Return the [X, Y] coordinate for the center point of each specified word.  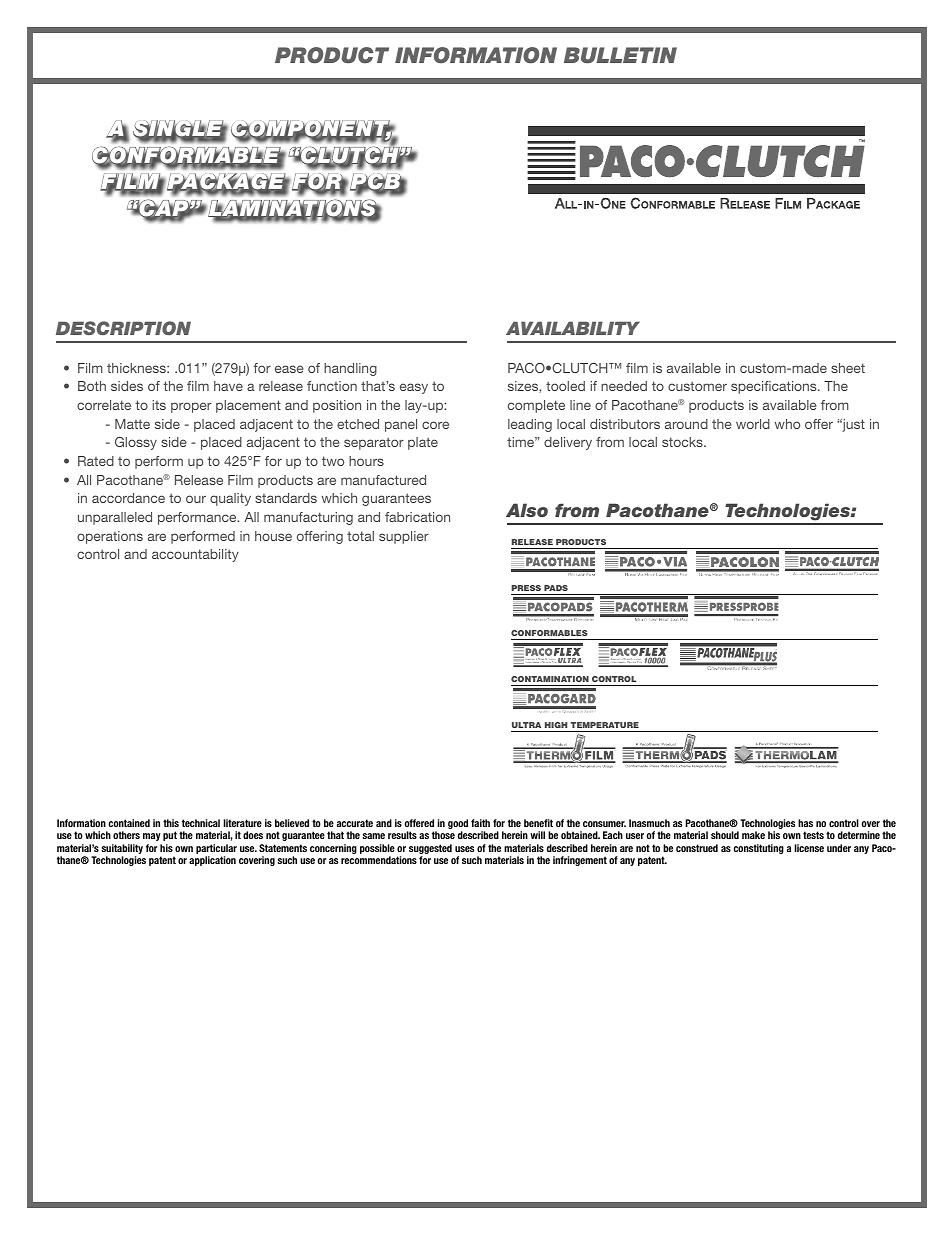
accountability [195, 555]
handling [350, 369]
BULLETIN [620, 55]
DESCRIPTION [123, 328]
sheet [848, 368]
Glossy [136, 443]
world [753, 424]
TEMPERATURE [605, 725]
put [170, 836]
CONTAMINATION [550, 679]
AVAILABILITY [573, 328]
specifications [775, 387]
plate [423, 443]
